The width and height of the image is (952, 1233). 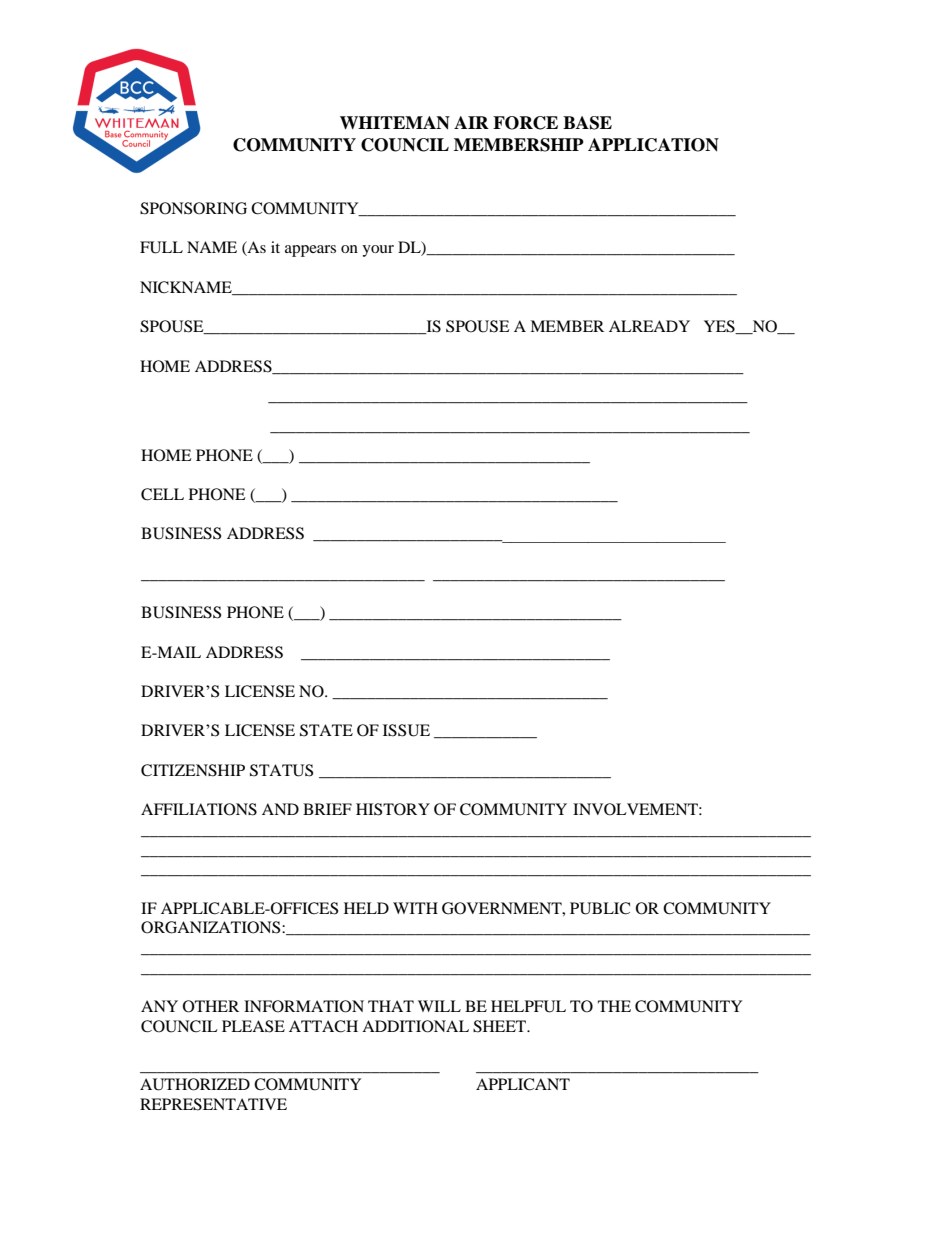 I want to click on SPONSORING, so click(x=193, y=208).
